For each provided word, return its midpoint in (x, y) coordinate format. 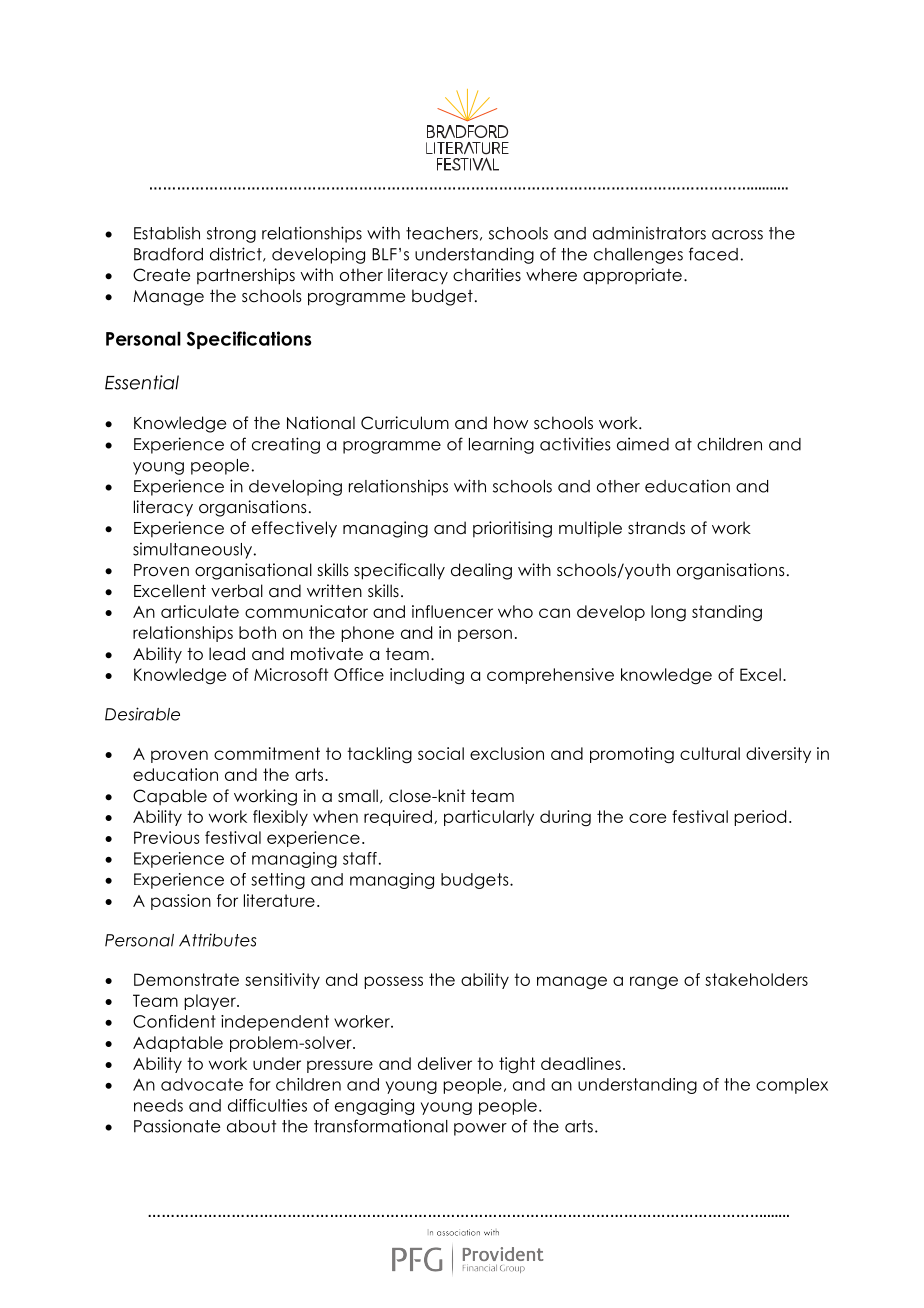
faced (713, 254)
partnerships (246, 276)
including (427, 676)
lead (227, 654)
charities (487, 275)
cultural (710, 753)
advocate (202, 1084)
